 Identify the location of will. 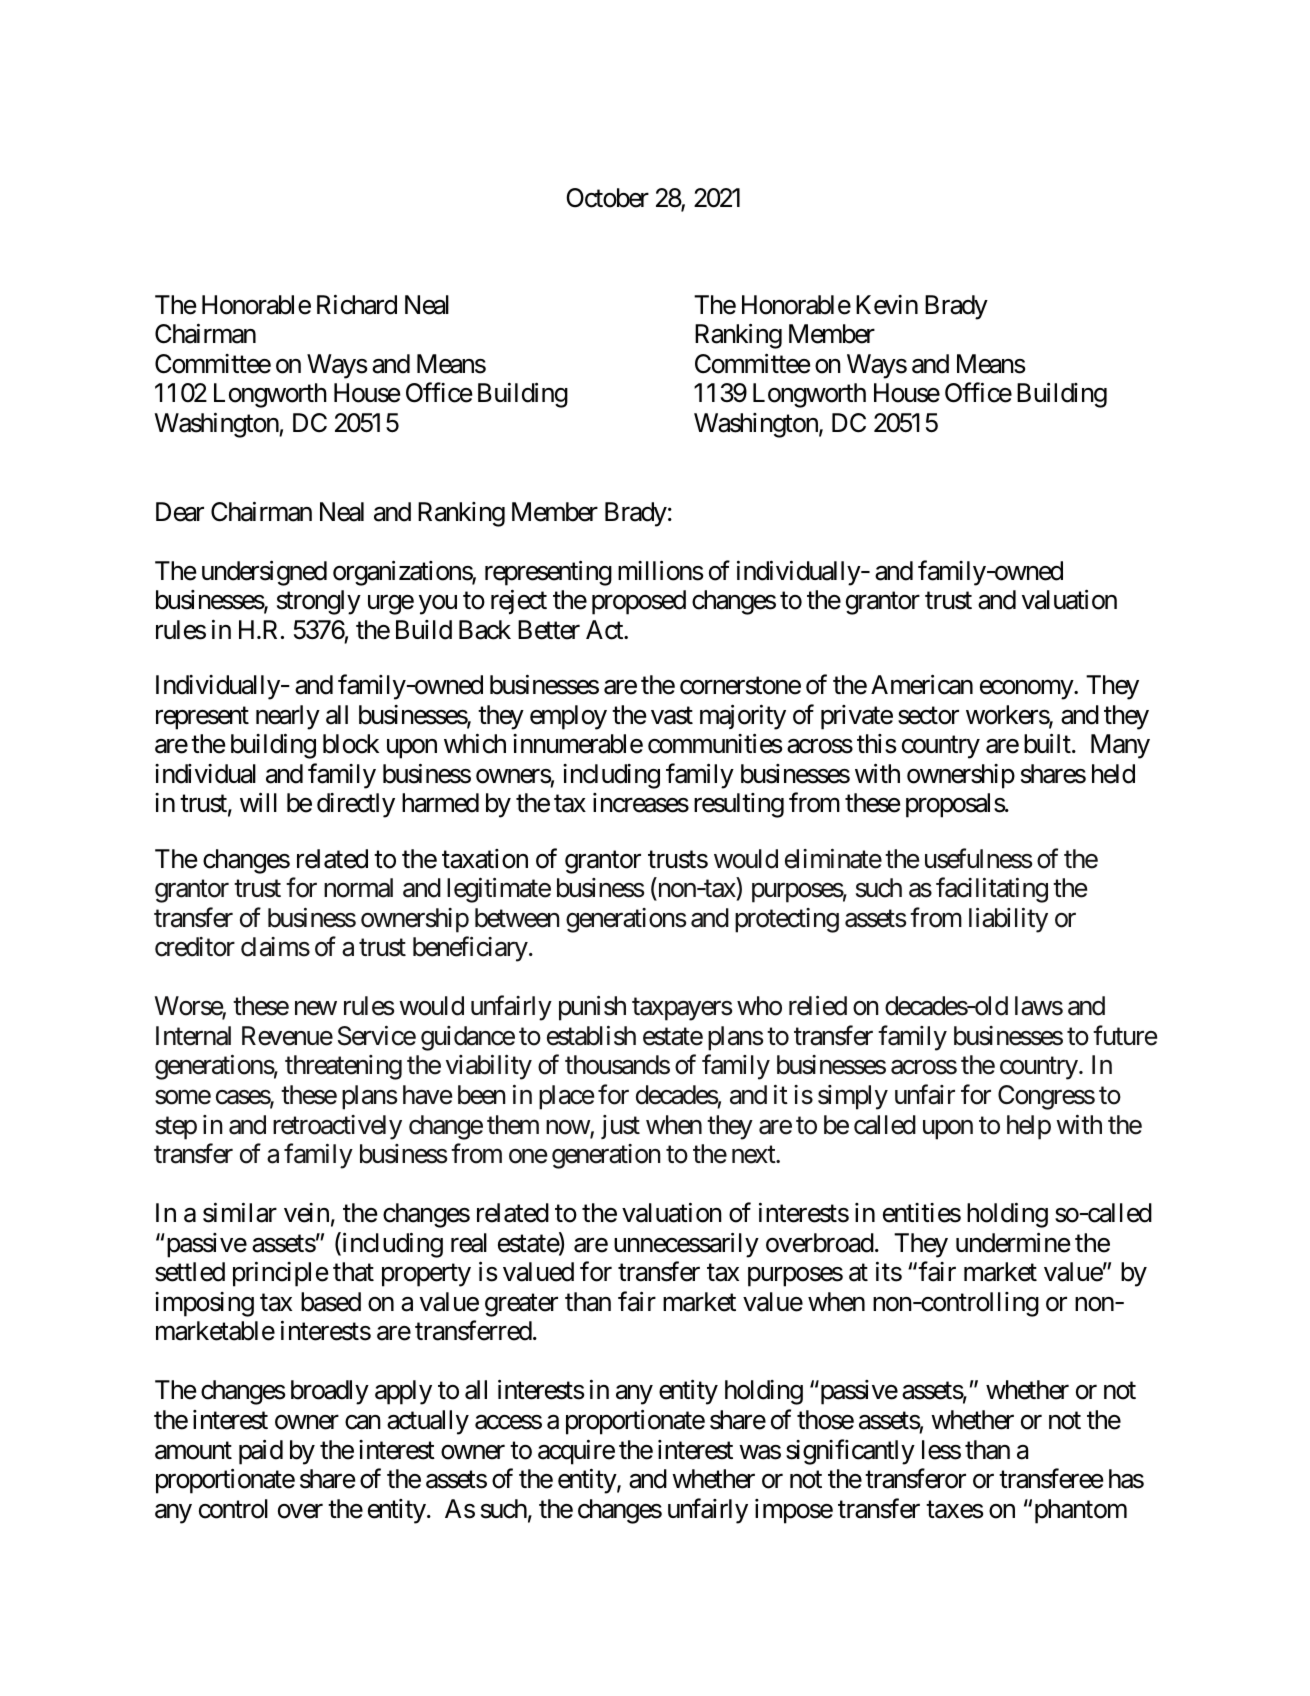
(258, 802).
